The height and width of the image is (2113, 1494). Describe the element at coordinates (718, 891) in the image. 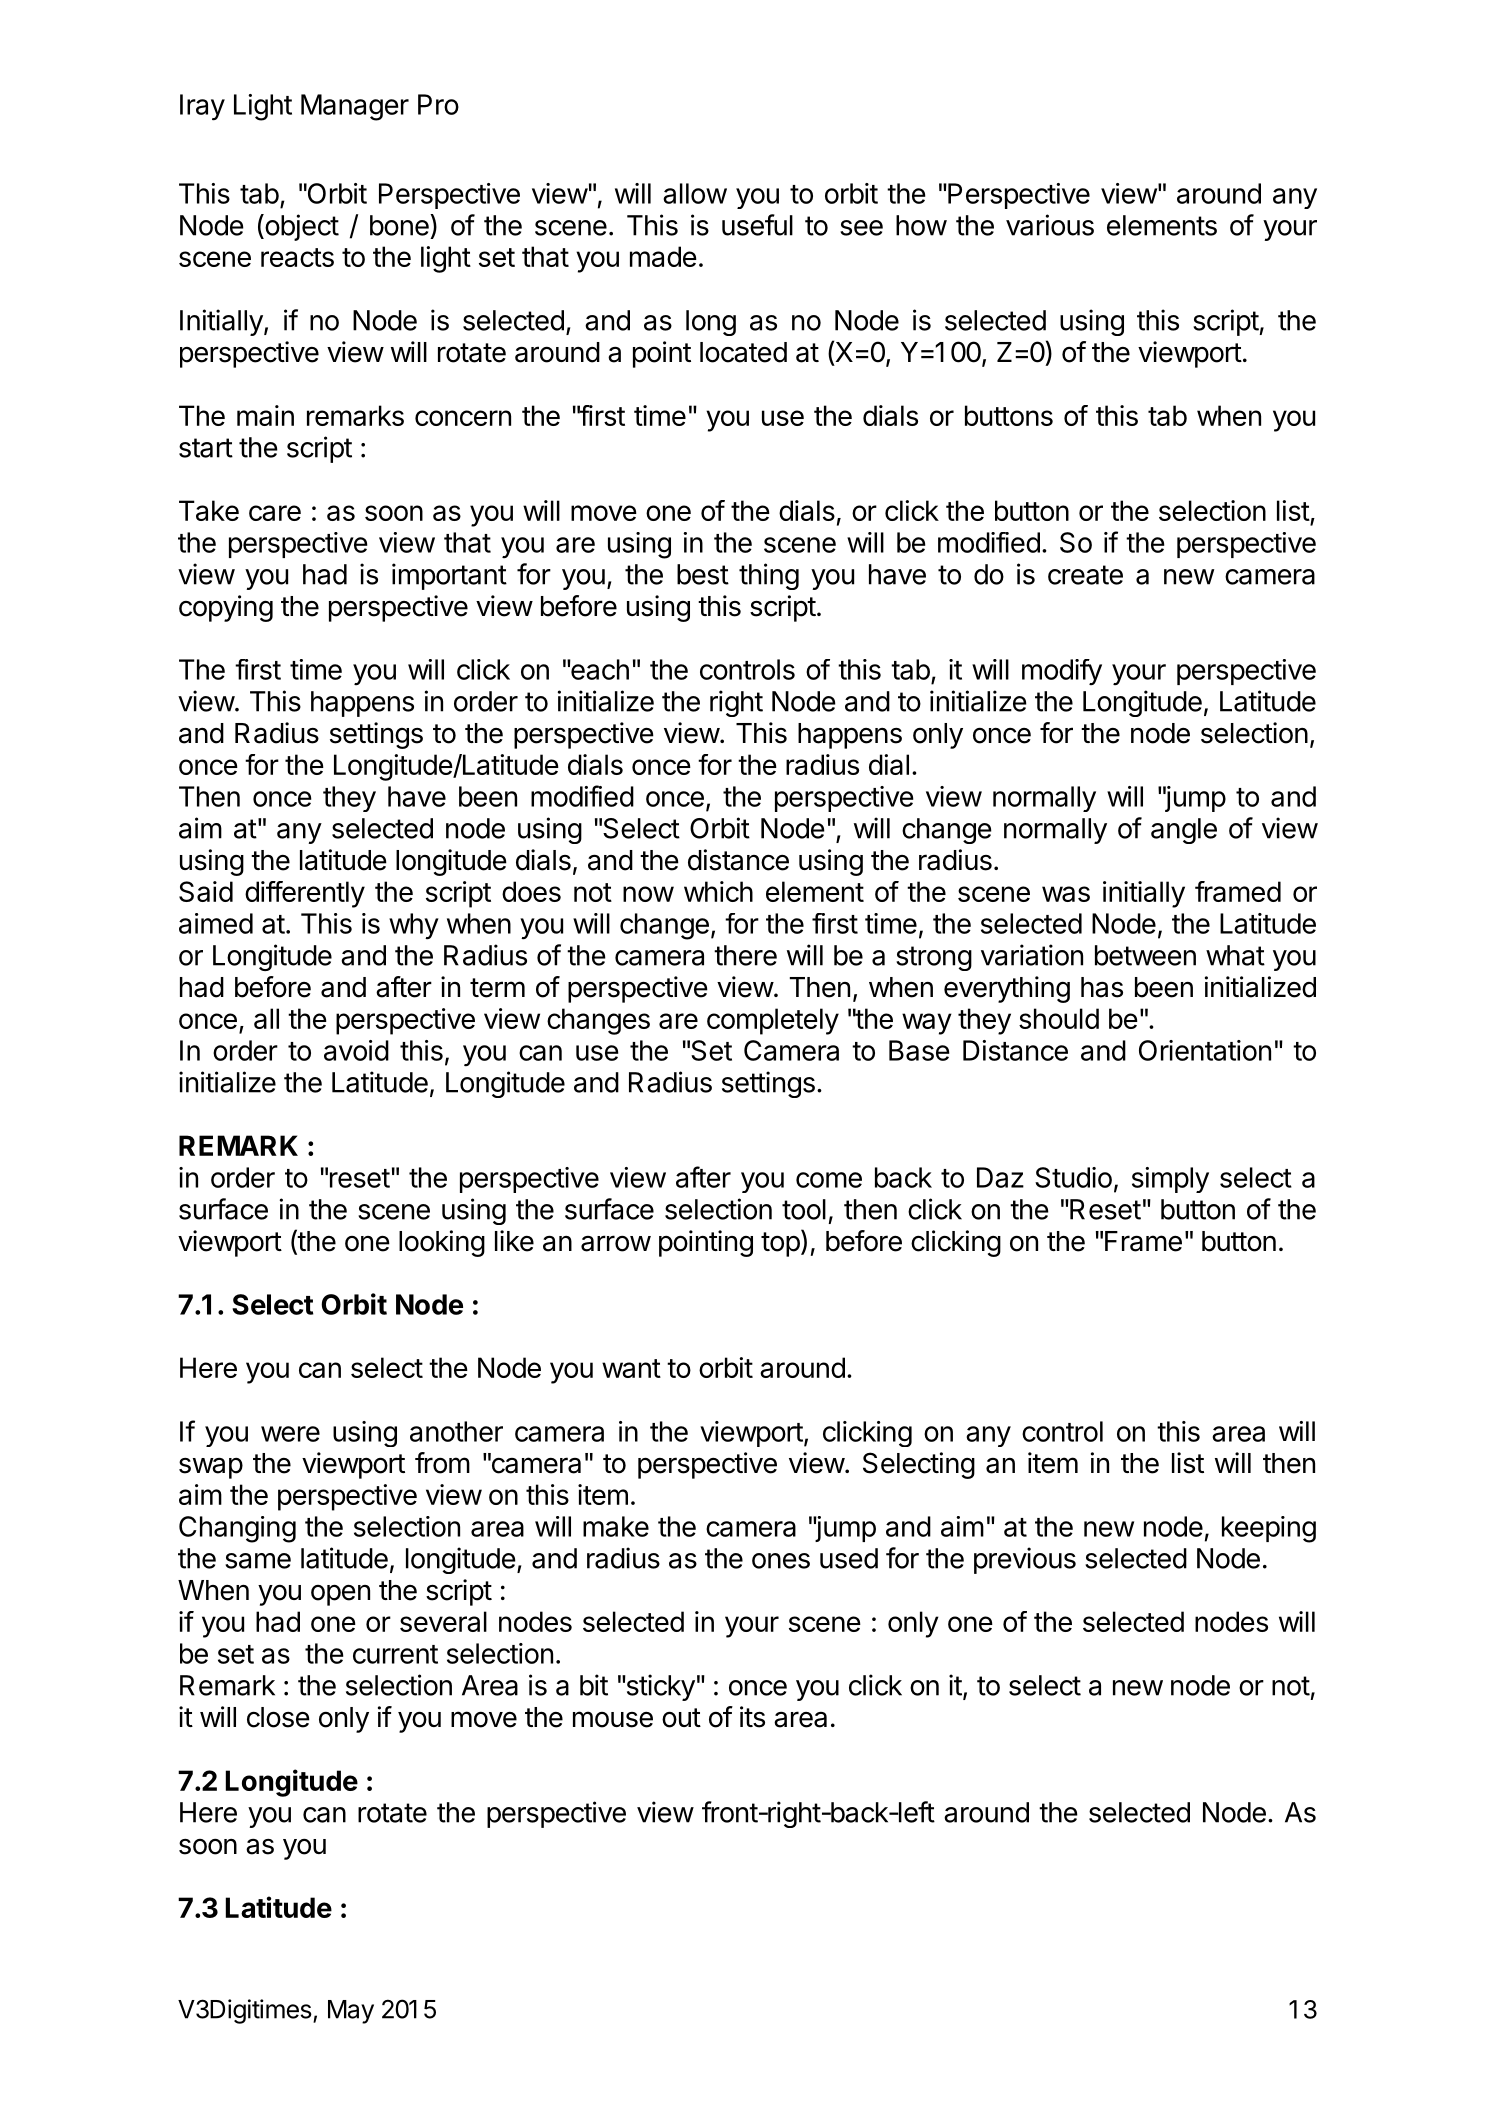

I see `which` at that location.
